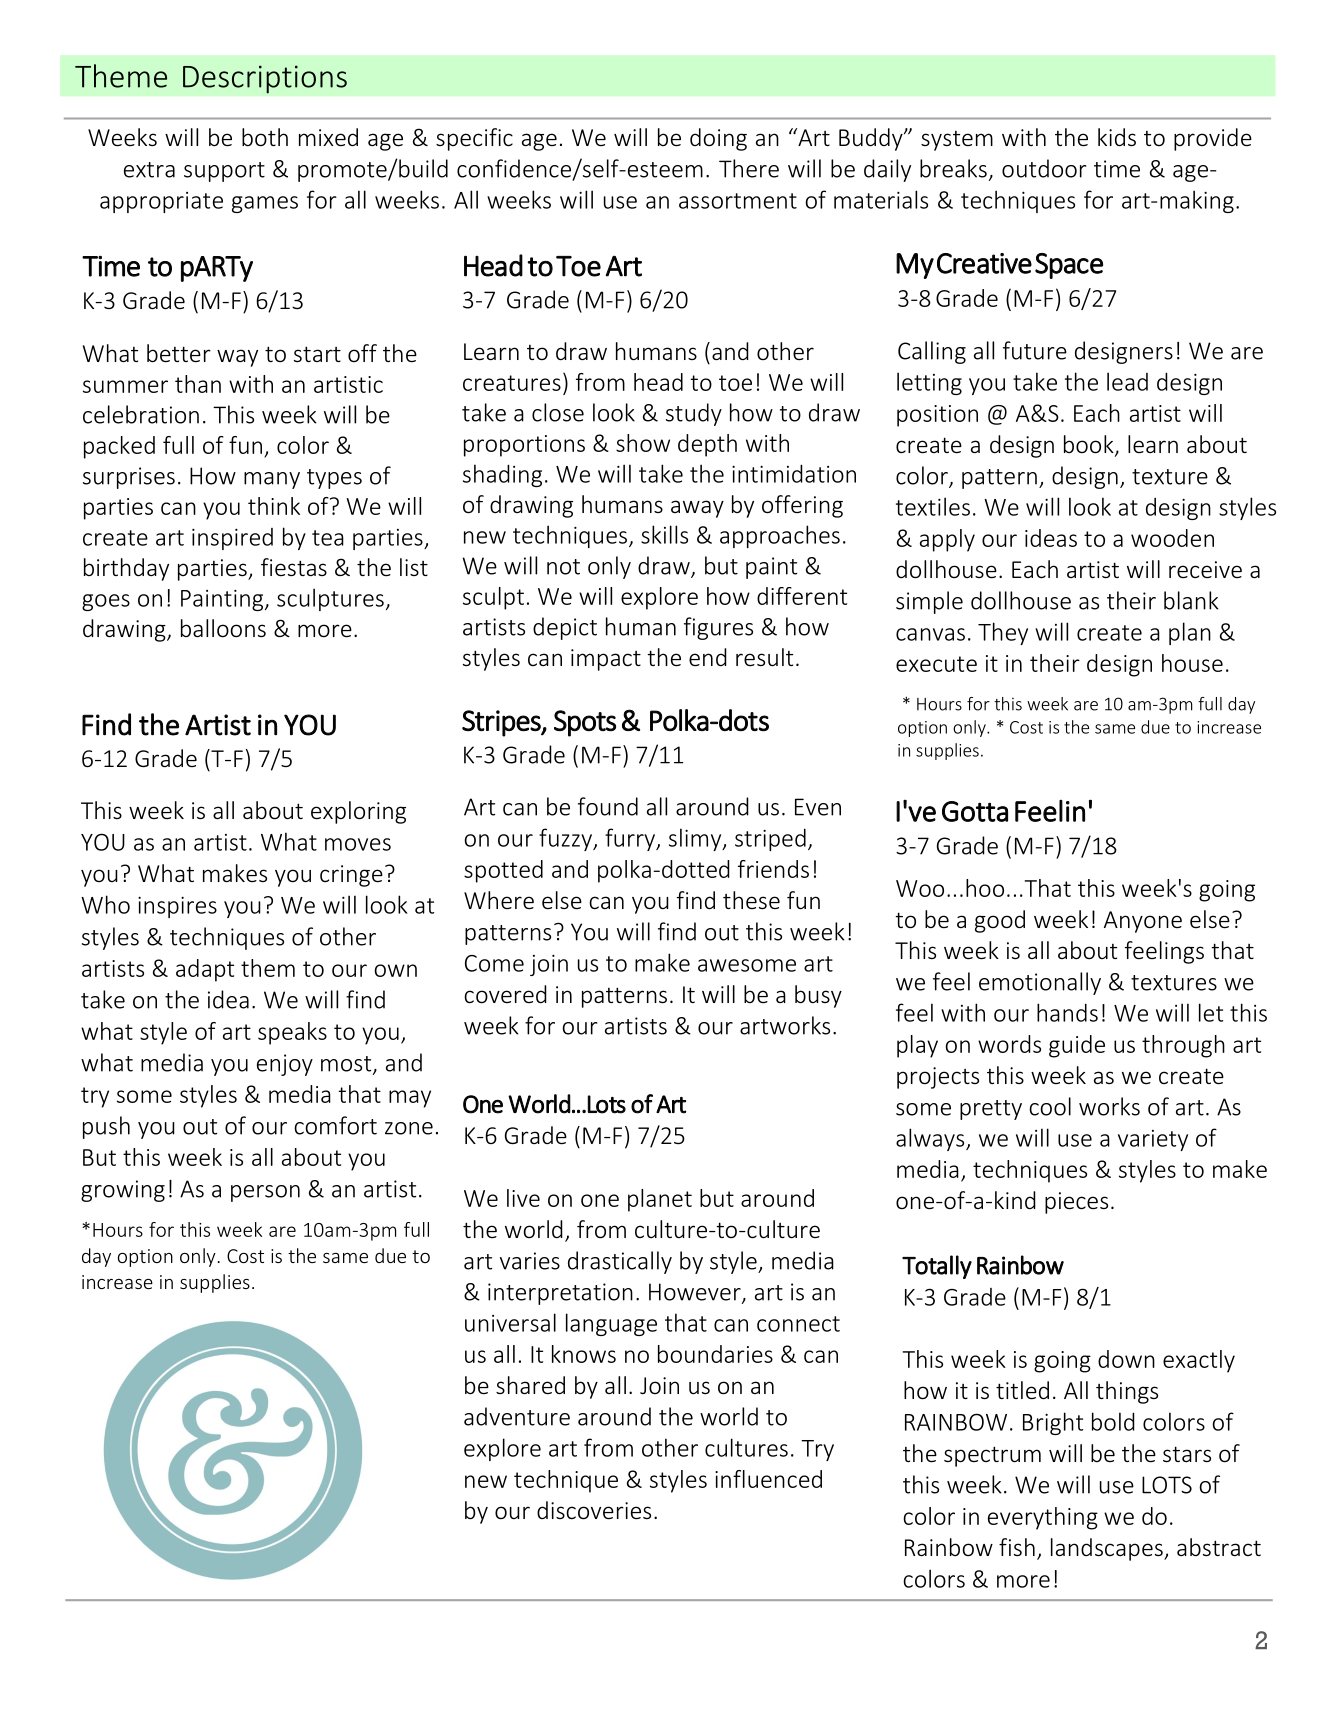 The width and height of the screenshot is (1333, 1725). What do you see at coordinates (1043, 1518) in the screenshot?
I see `everything` at bounding box center [1043, 1518].
